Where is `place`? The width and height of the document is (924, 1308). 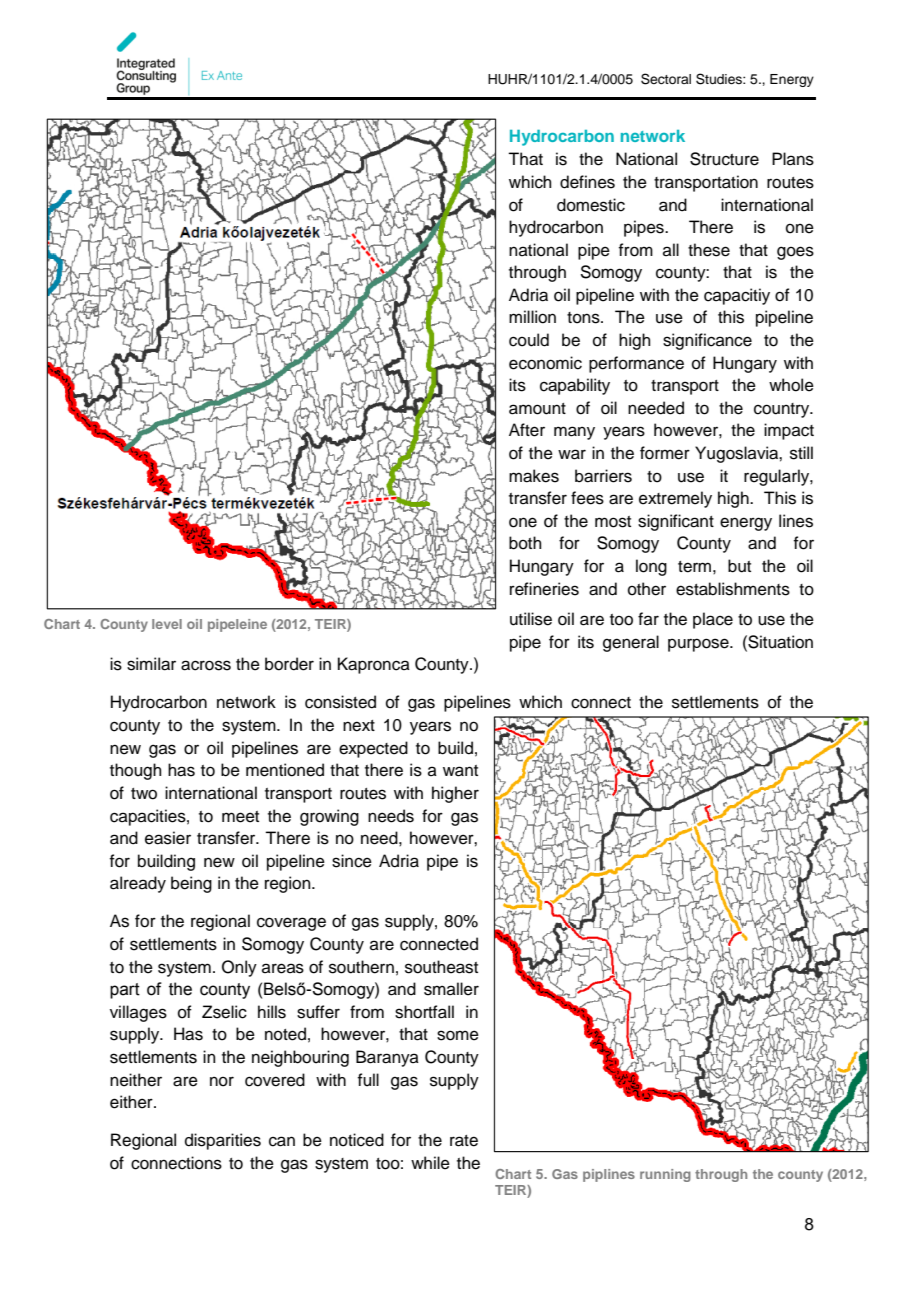
place is located at coordinates (713, 620).
